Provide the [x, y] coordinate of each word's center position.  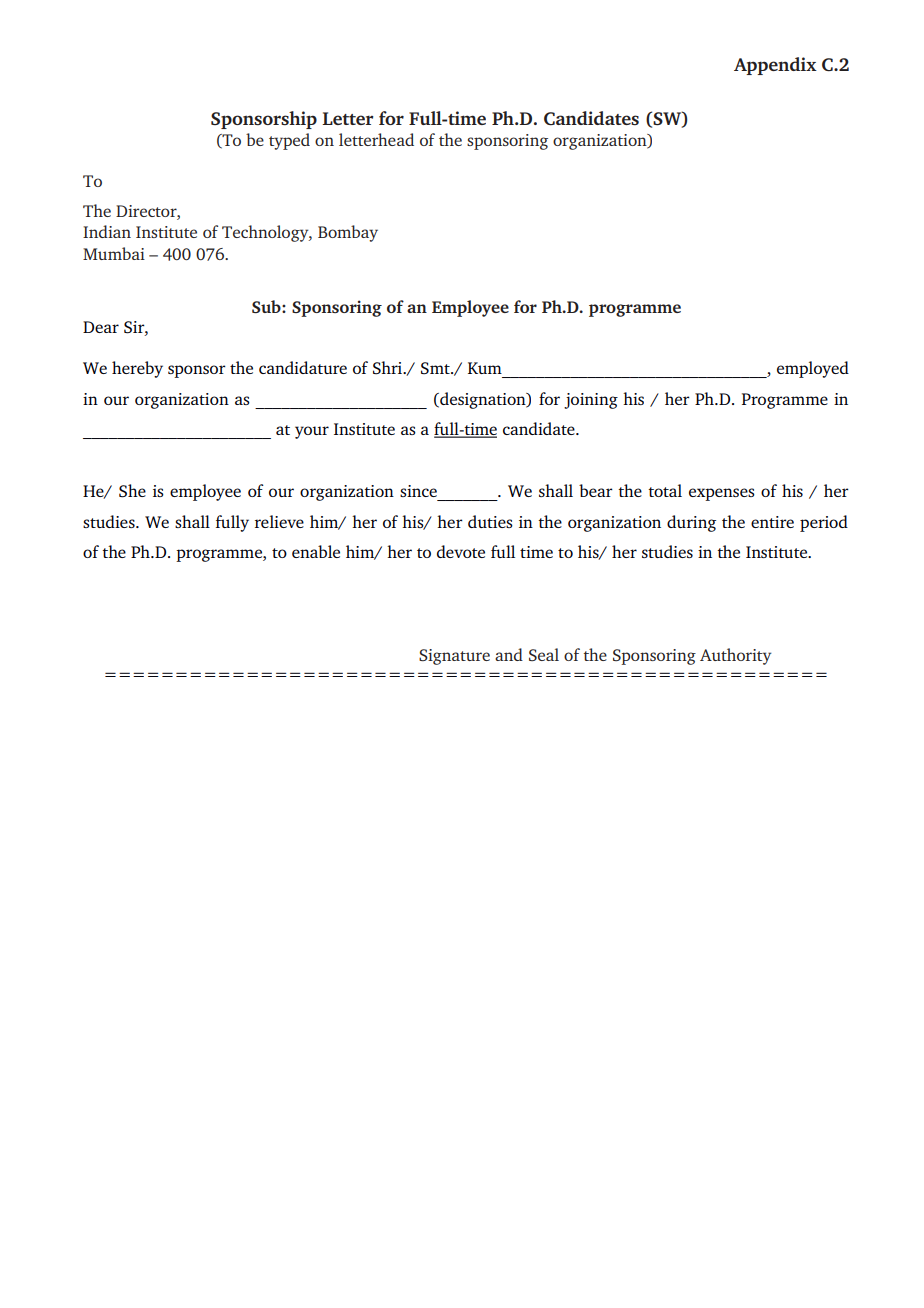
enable [316, 551]
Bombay [348, 233]
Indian [107, 231]
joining [591, 401]
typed [289, 141]
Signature [454, 657]
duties [490, 521]
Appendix [775, 66]
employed [813, 369]
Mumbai [114, 253]
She [132, 491]
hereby [137, 369]
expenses [722, 494]
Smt [436, 368]
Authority [736, 656]
